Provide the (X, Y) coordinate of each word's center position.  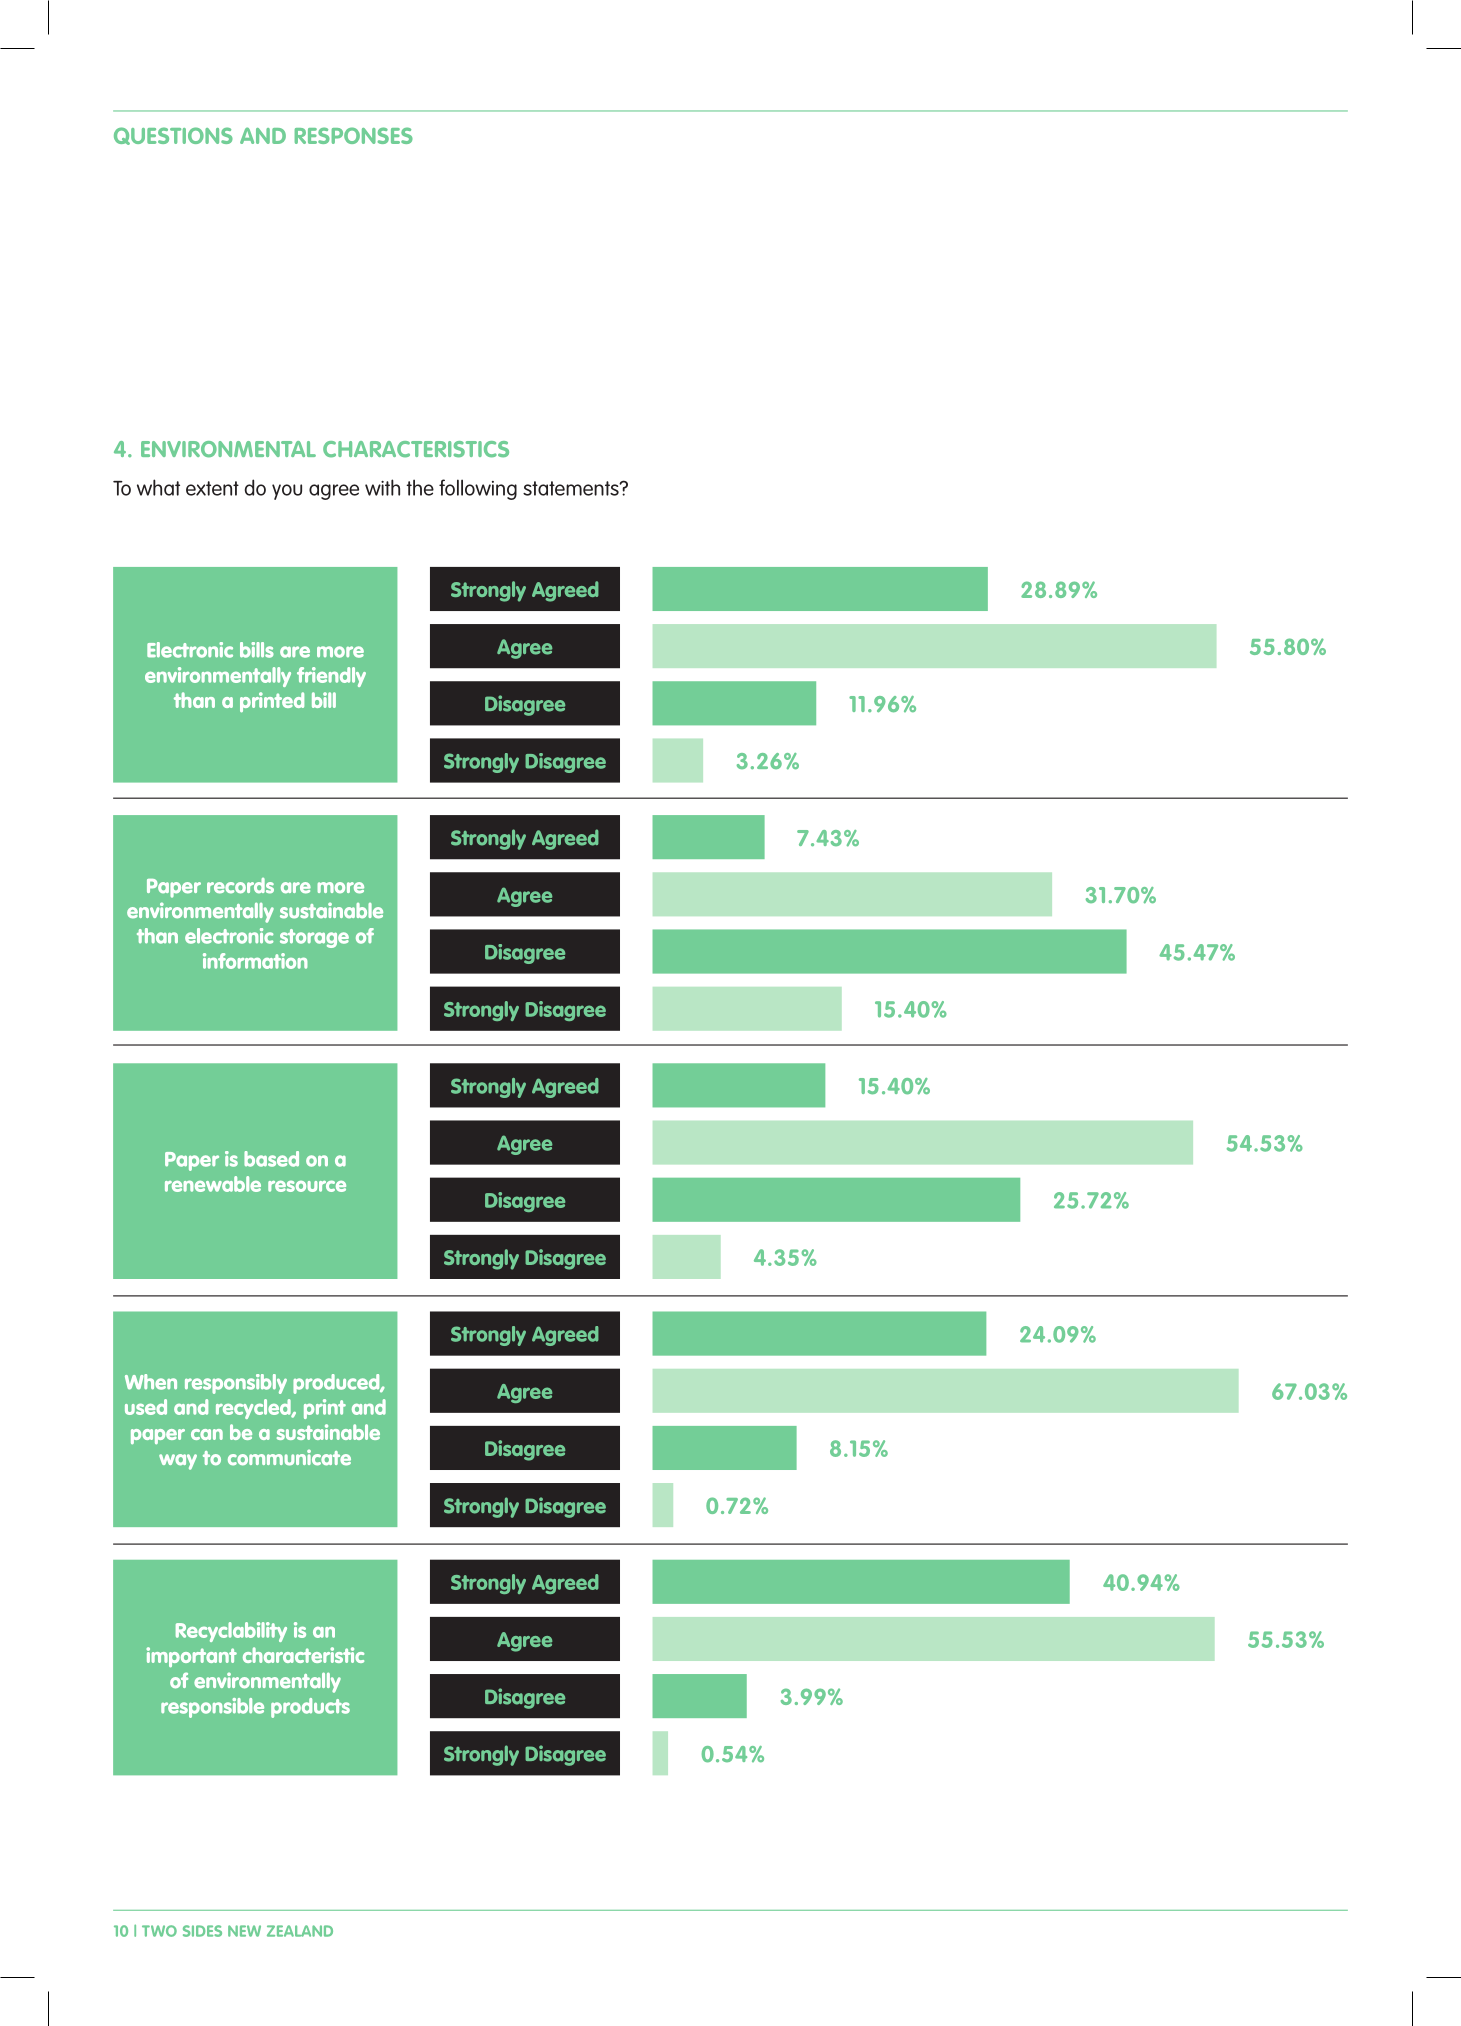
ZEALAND (300, 1931)
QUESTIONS (173, 136)
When (151, 1382)
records (240, 886)
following (478, 489)
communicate (289, 1457)
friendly (331, 677)
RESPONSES (354, 135)
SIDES (202, 1931)
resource (307, 1186)
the (420, 487)
